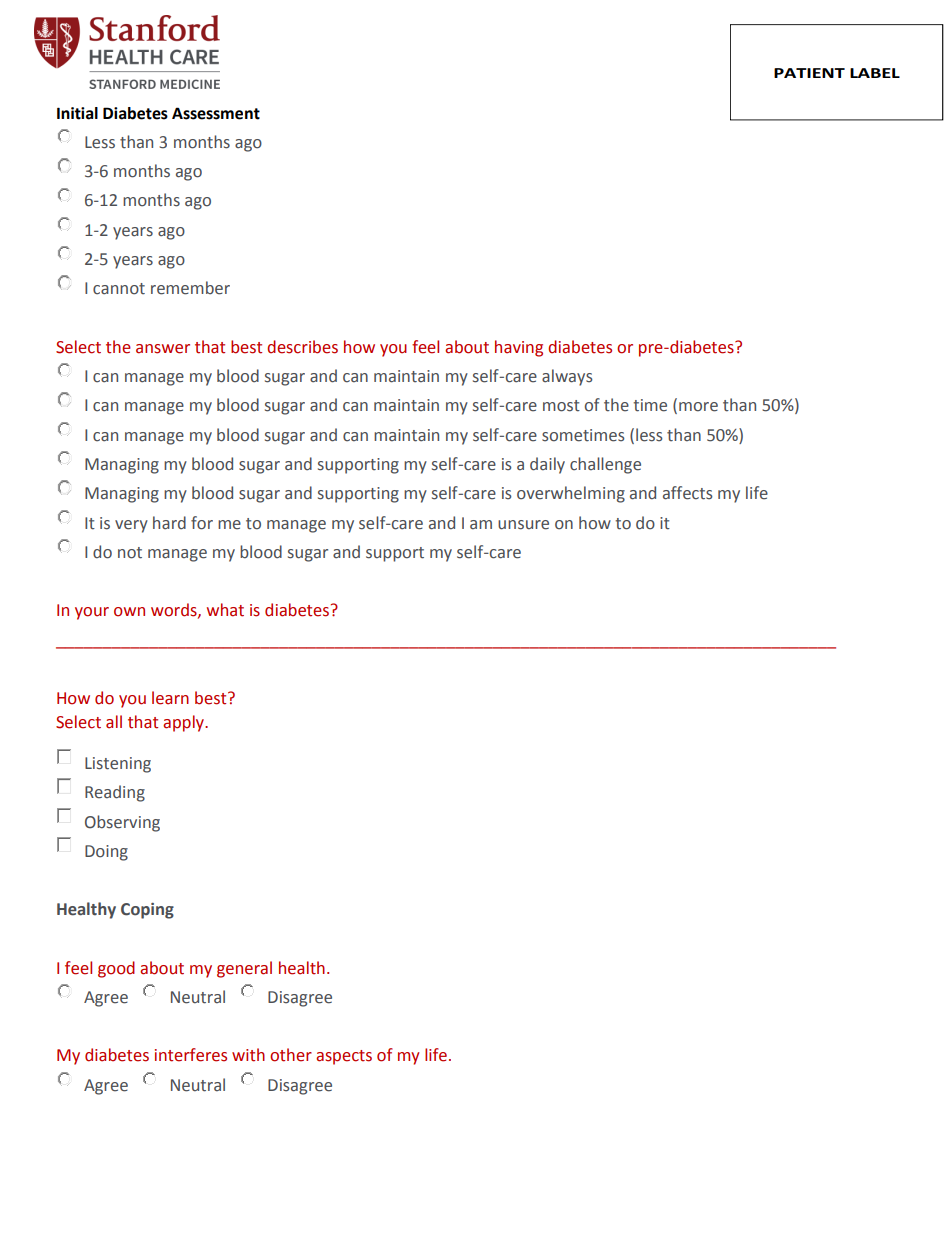 This screenshot has width=952, height=1233. Describe the element at coordinates (875, 73) in the screenshot. I see `LABEL` at that location.
